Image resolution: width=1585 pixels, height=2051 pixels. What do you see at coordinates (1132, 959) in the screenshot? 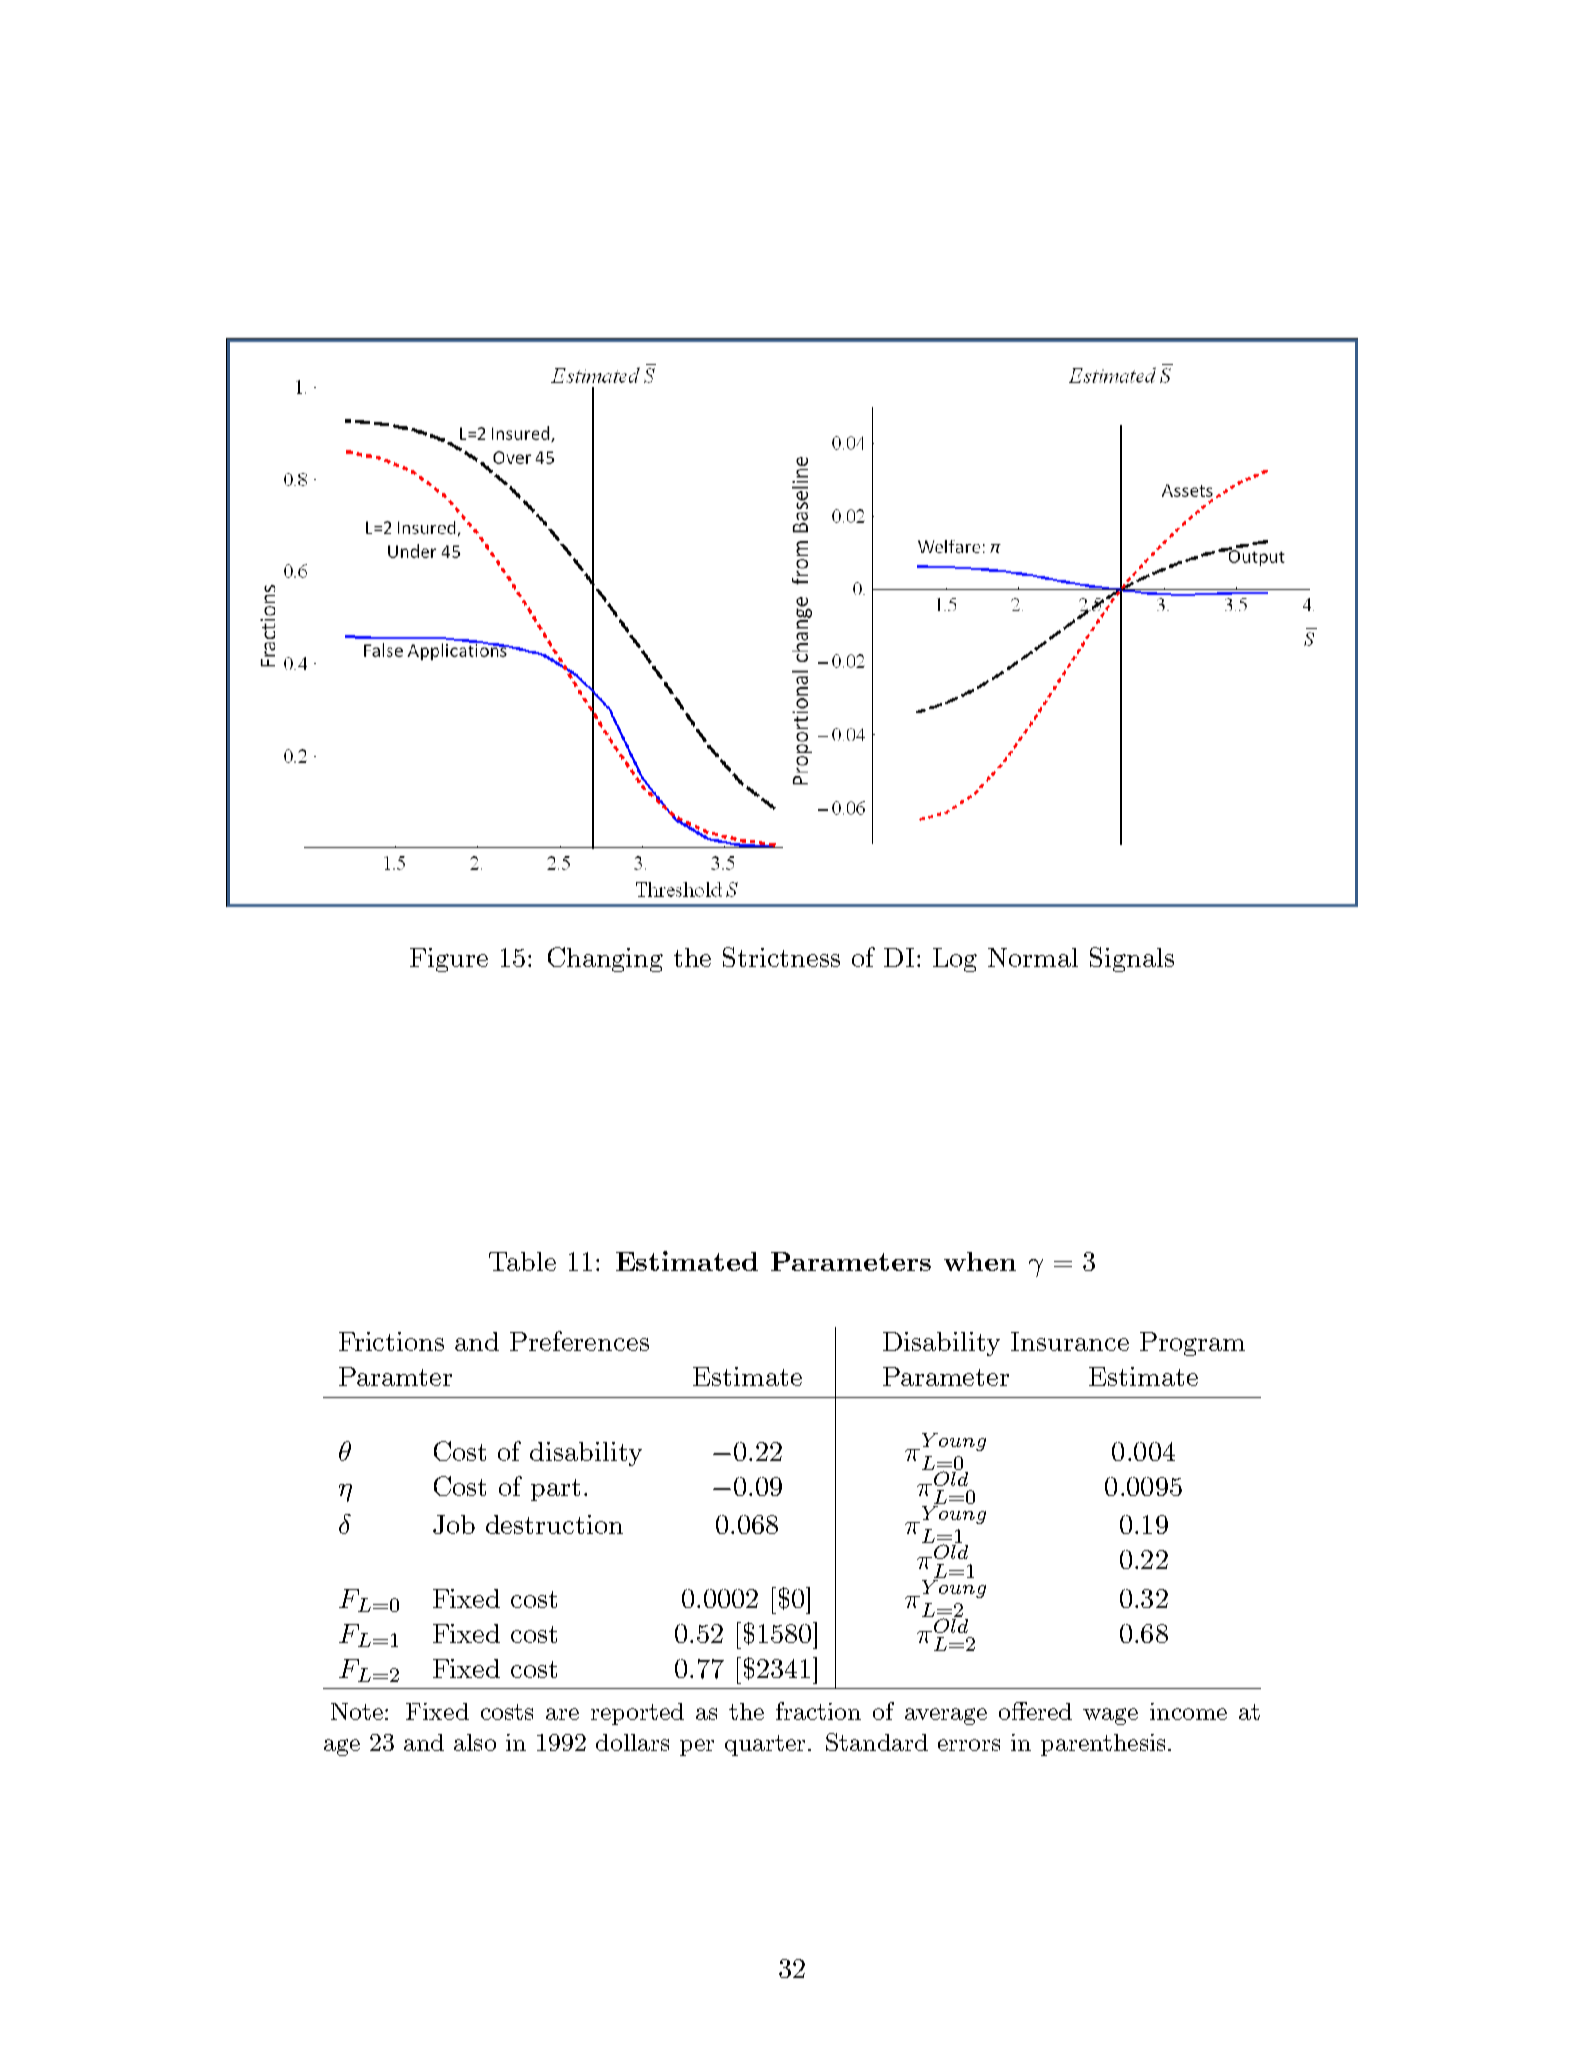
I see `Signals` at bounding box center [1132, 959].
